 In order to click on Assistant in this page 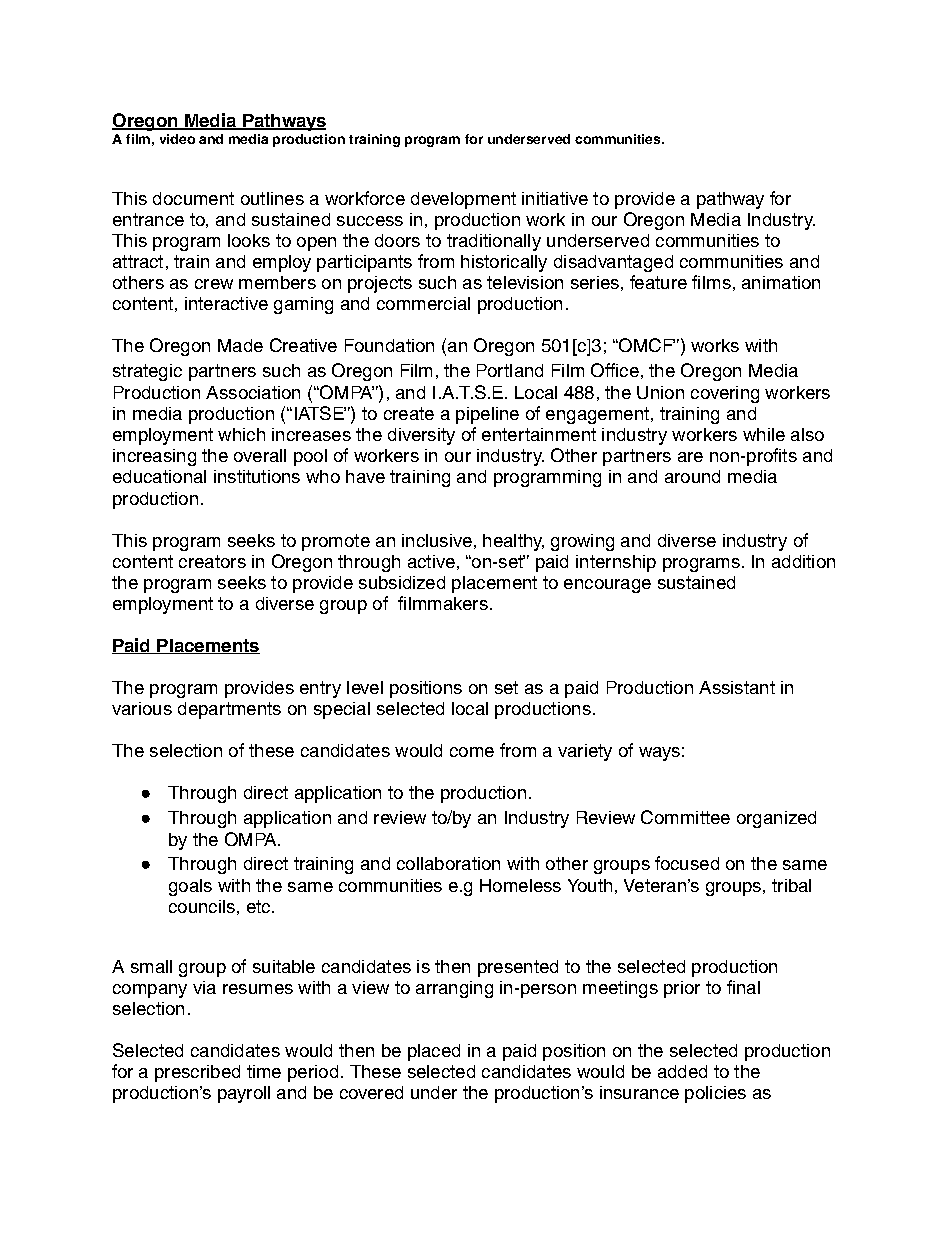, I will do `click(737, 687)`.
